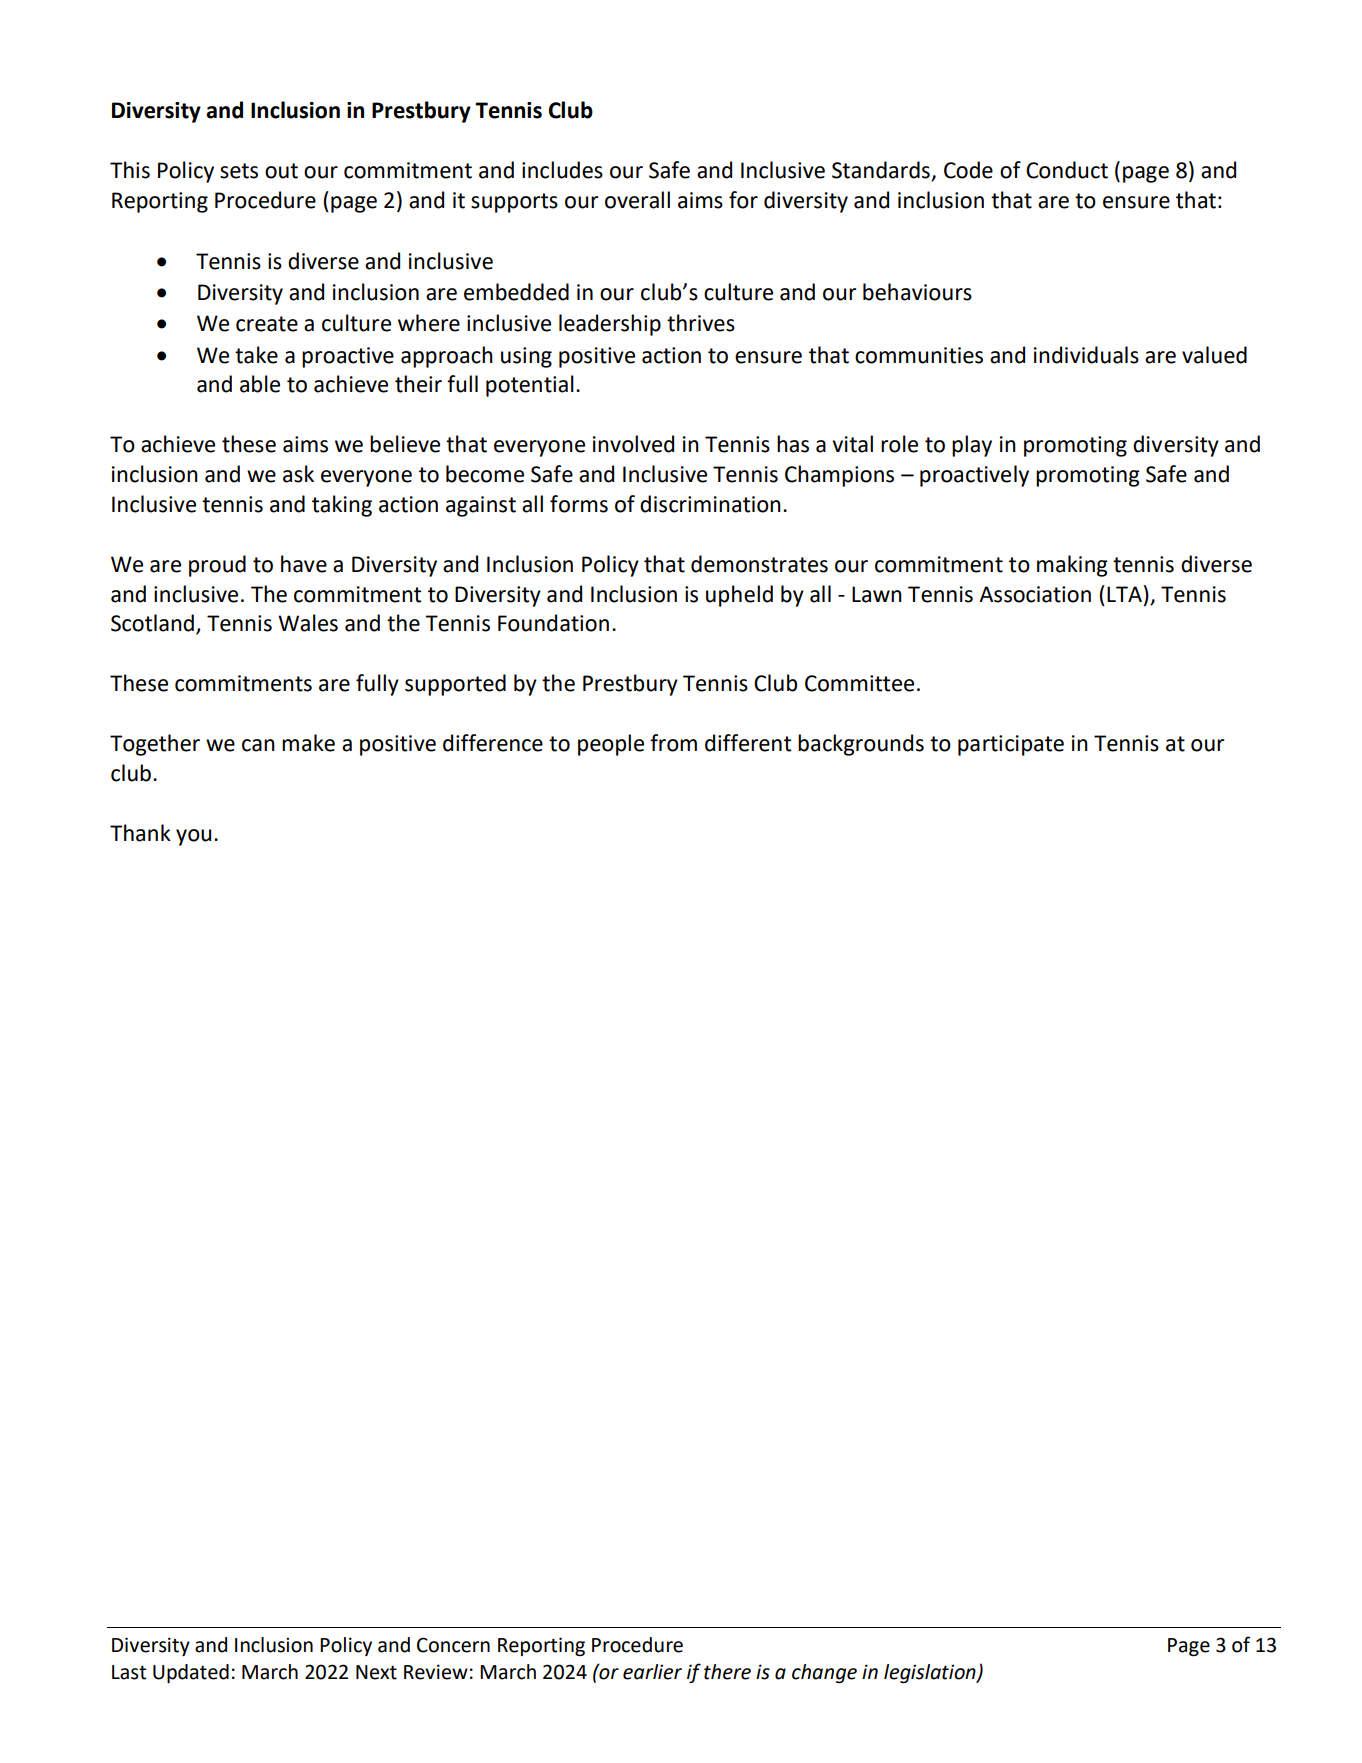 The width and height of the image is (1362, 1763). Describe the element at coordinates (637, 200) in the image. I see `overall` at that location.
